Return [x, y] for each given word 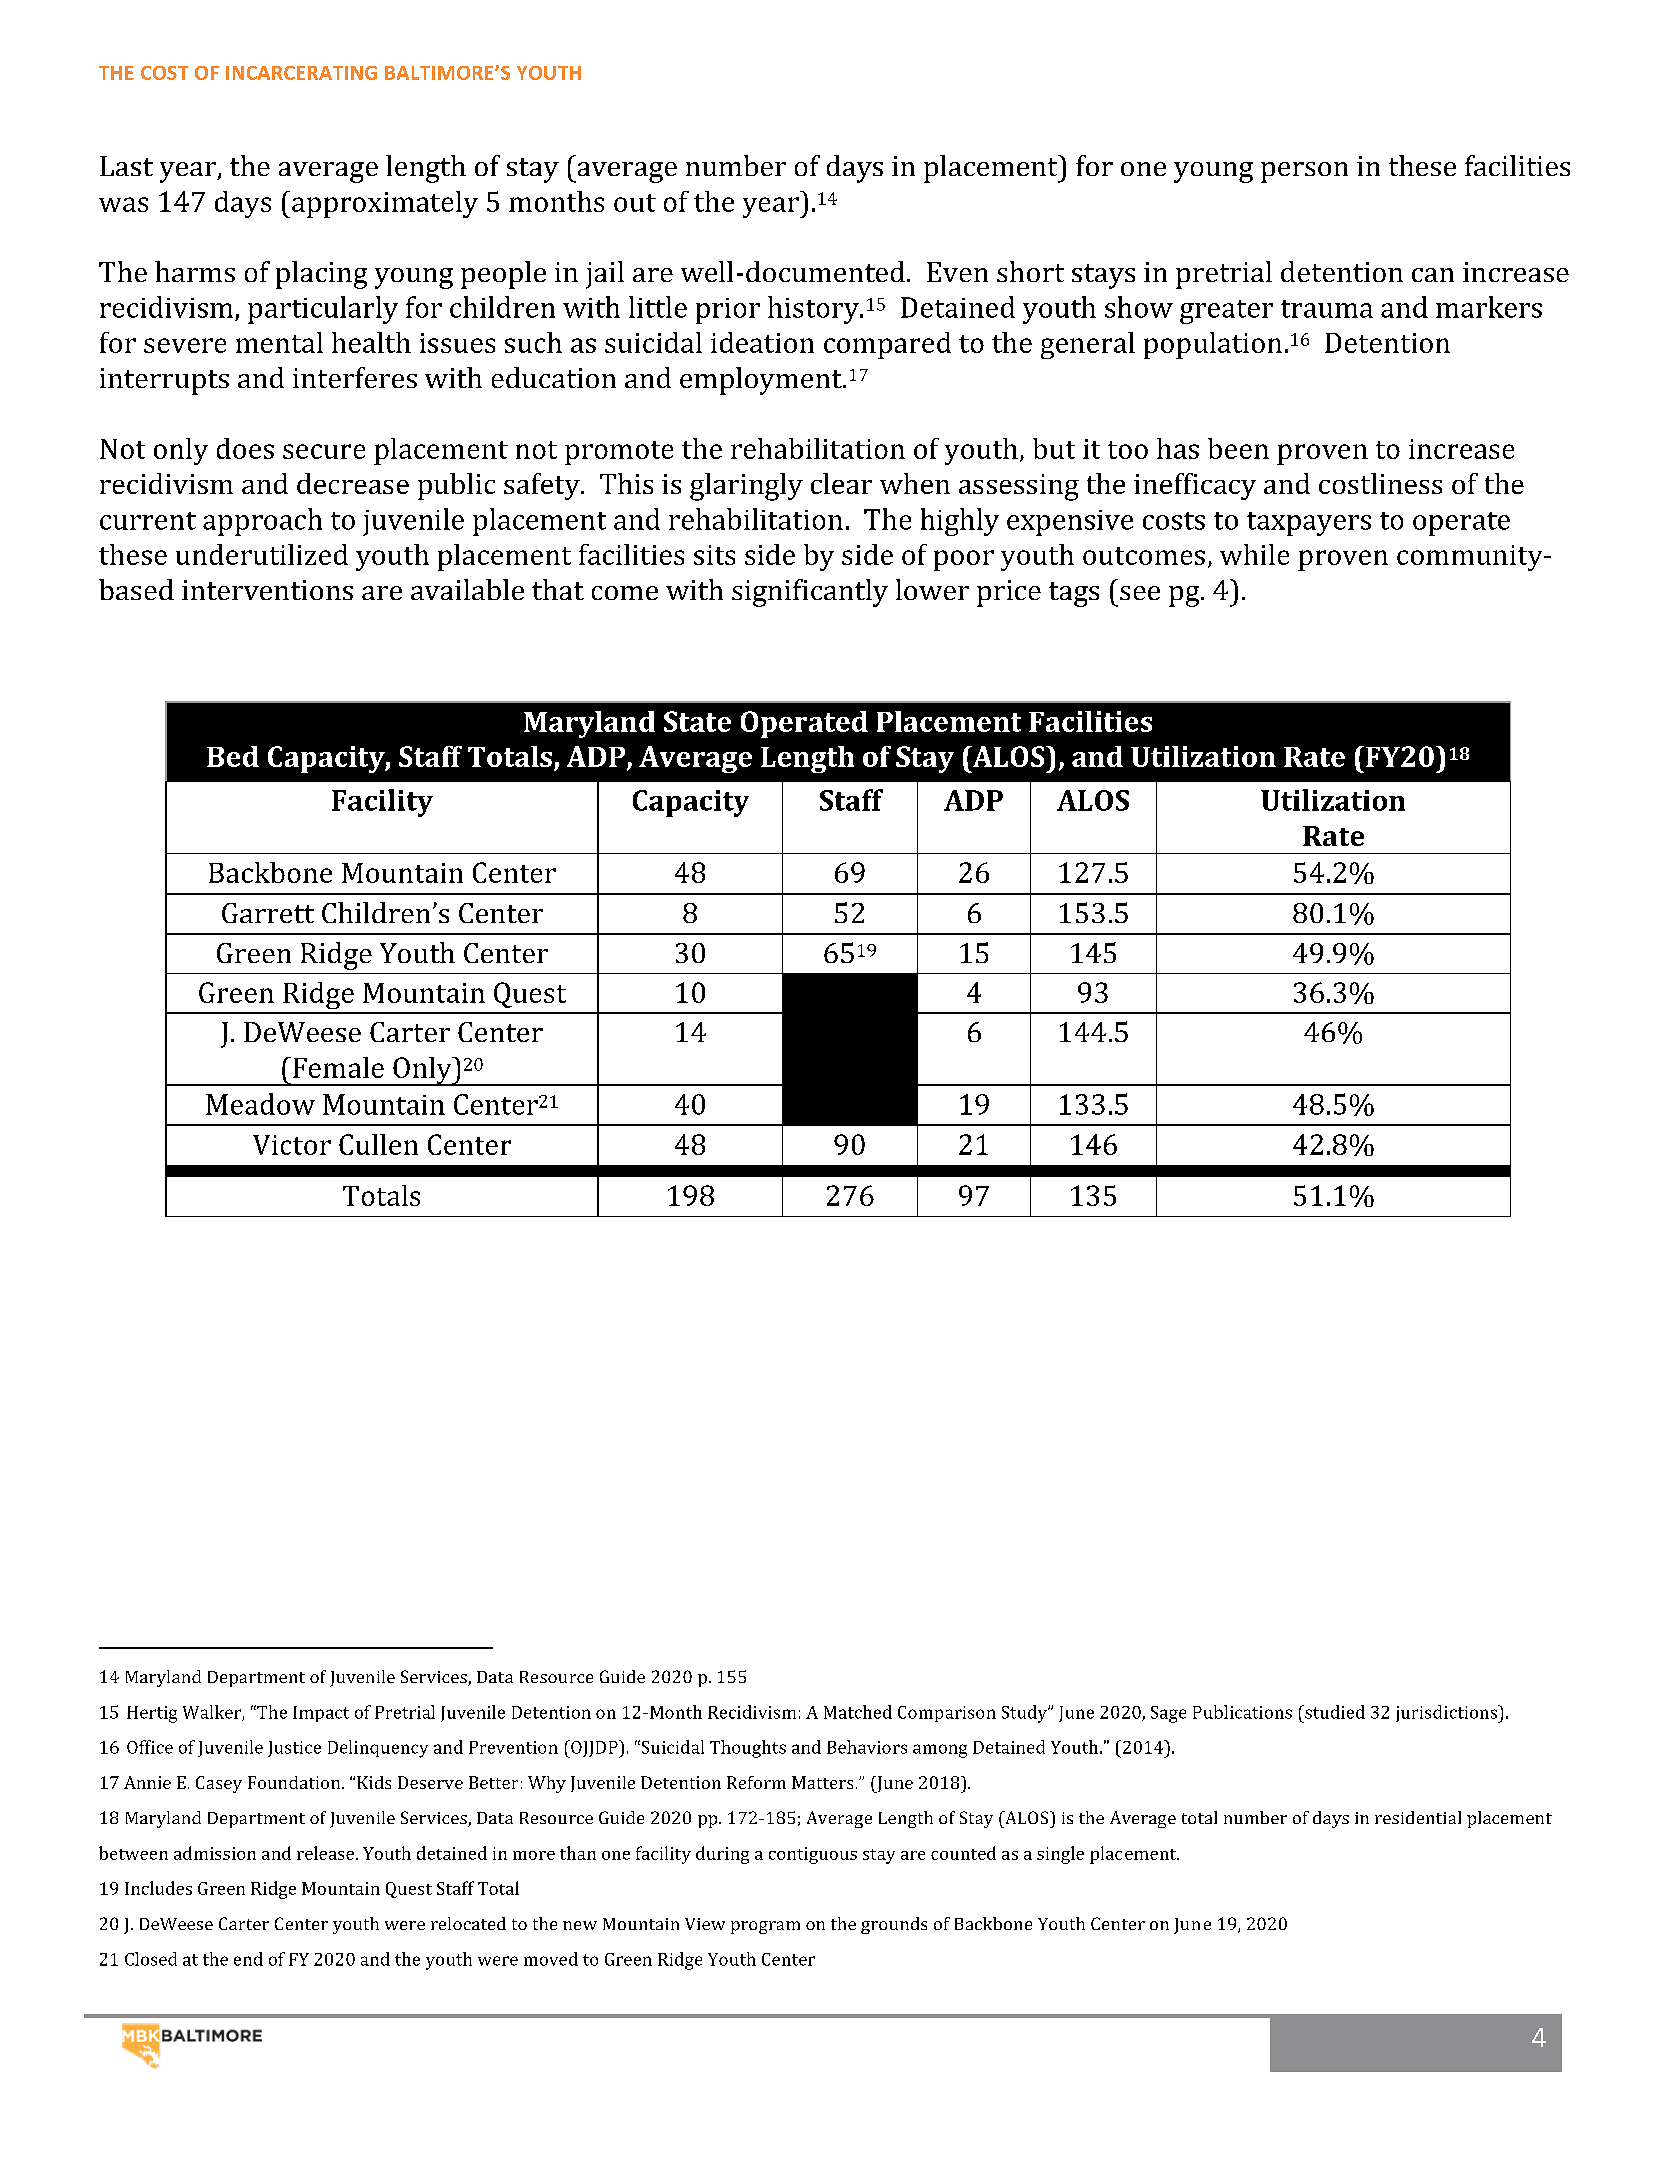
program [765, 1927]
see [1140, 593]
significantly [810, 593]
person [1304, 172]
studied [1334, 1712]
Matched [858, 1712]
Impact [321, 1714]
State [697, 721]
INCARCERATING [301, 73]
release [327, 1853]
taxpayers [1309, 524]
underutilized [262, 554]
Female [338, 1067]
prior [728, 311]
